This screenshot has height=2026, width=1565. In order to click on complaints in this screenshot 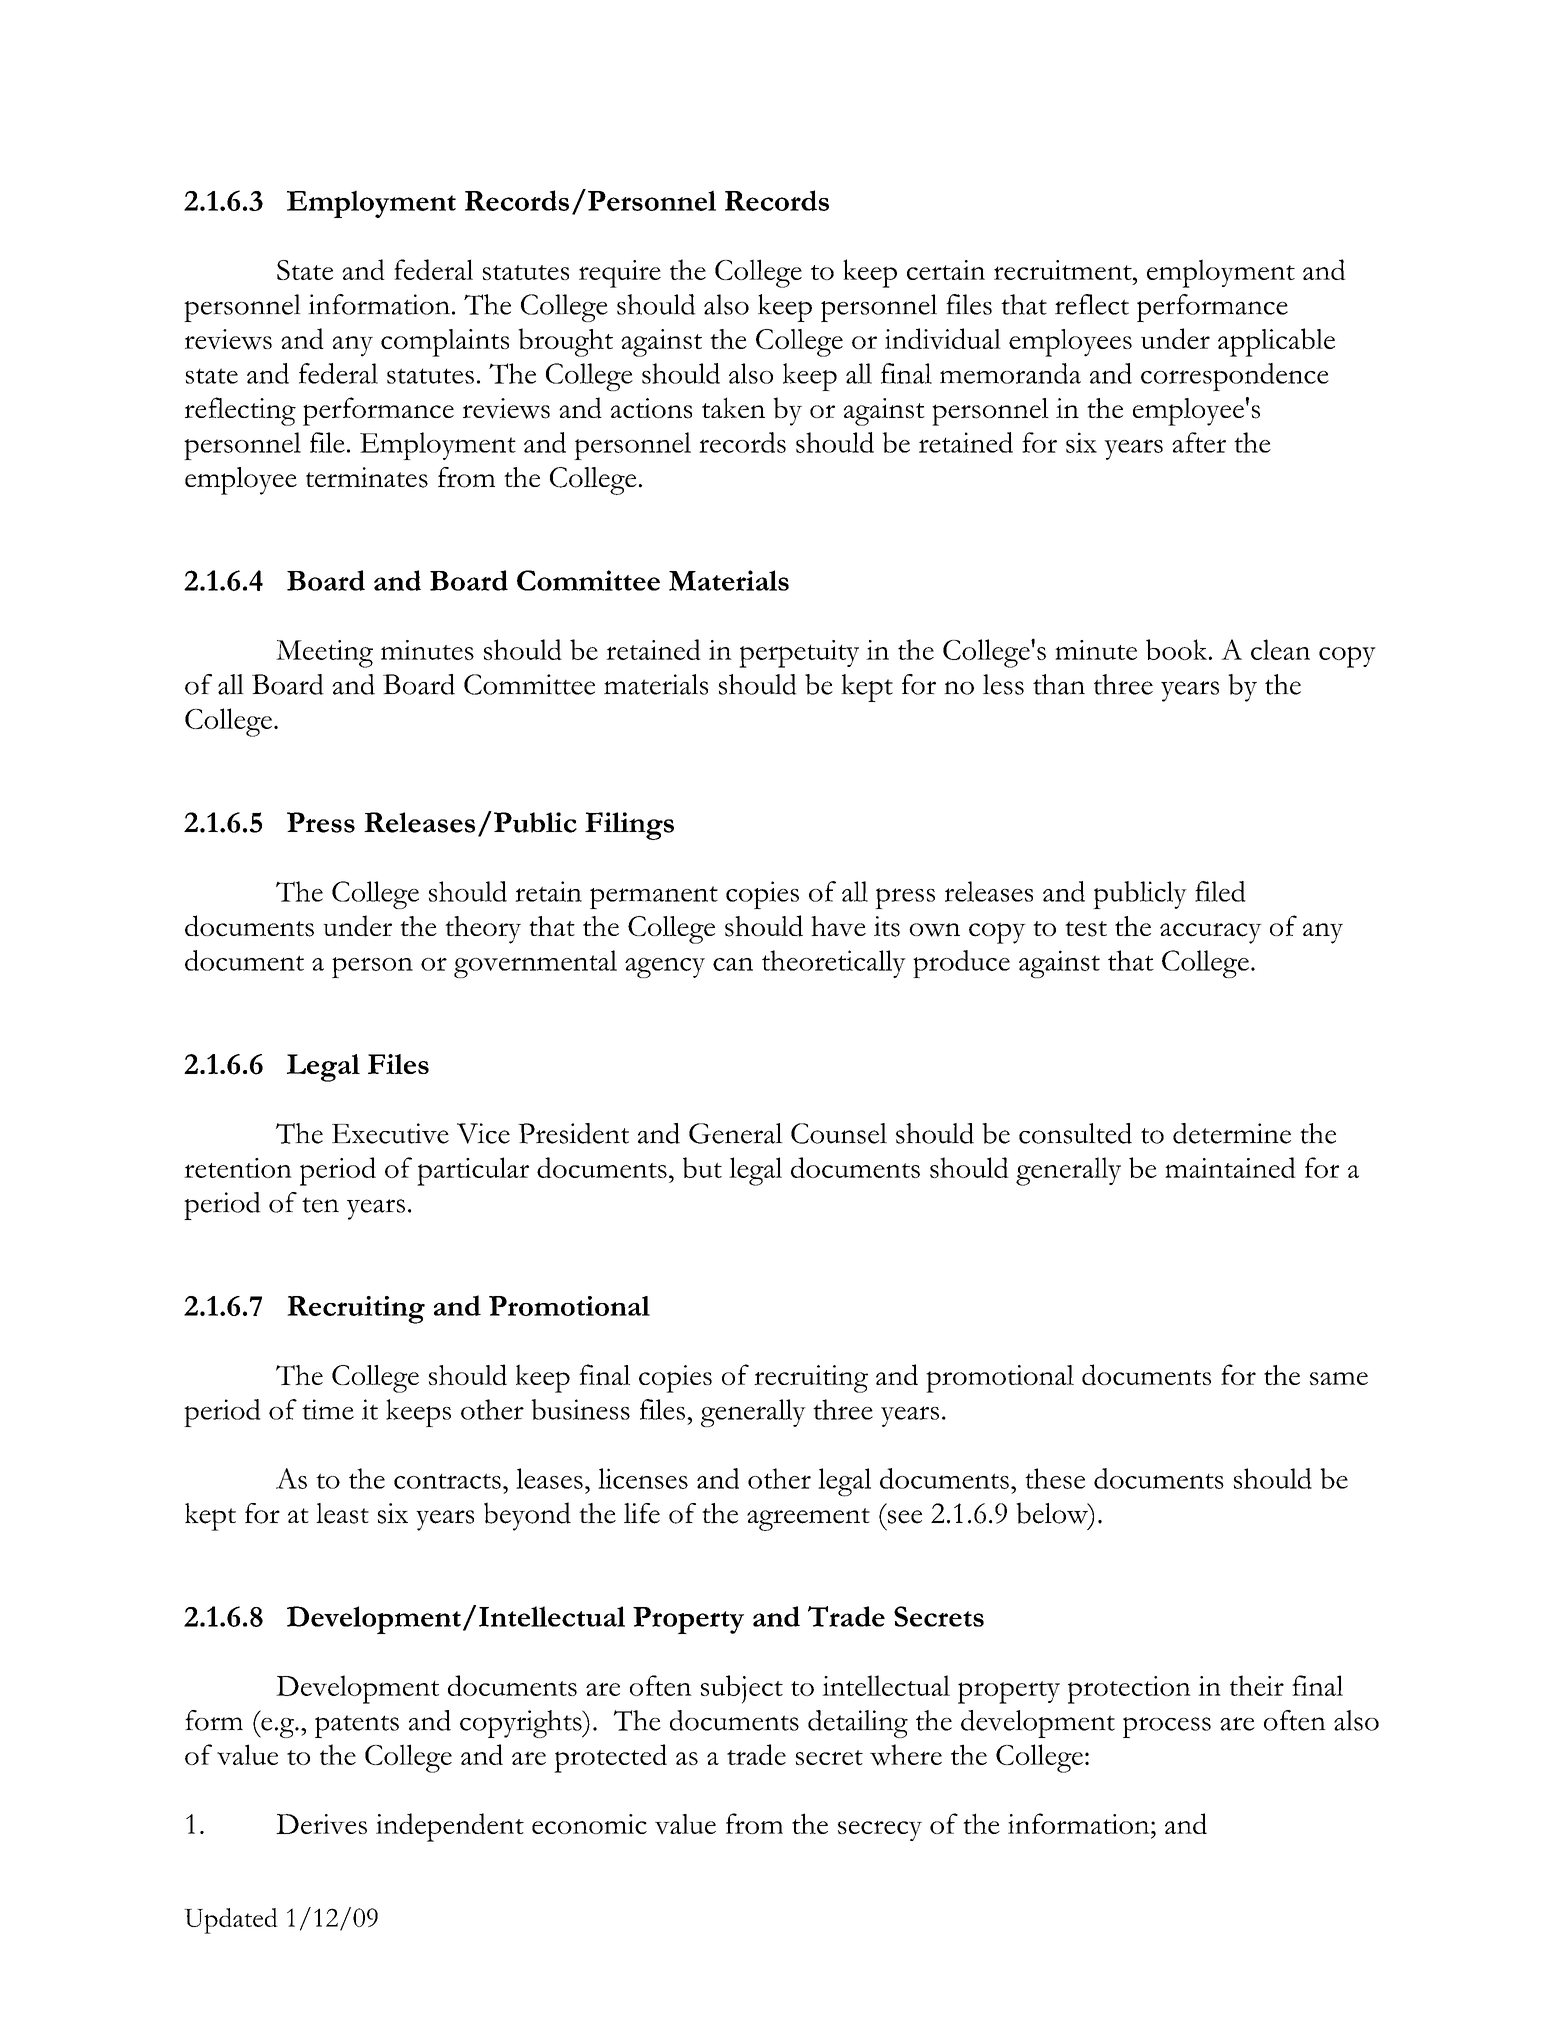, I will do `click(445, 343)`.
